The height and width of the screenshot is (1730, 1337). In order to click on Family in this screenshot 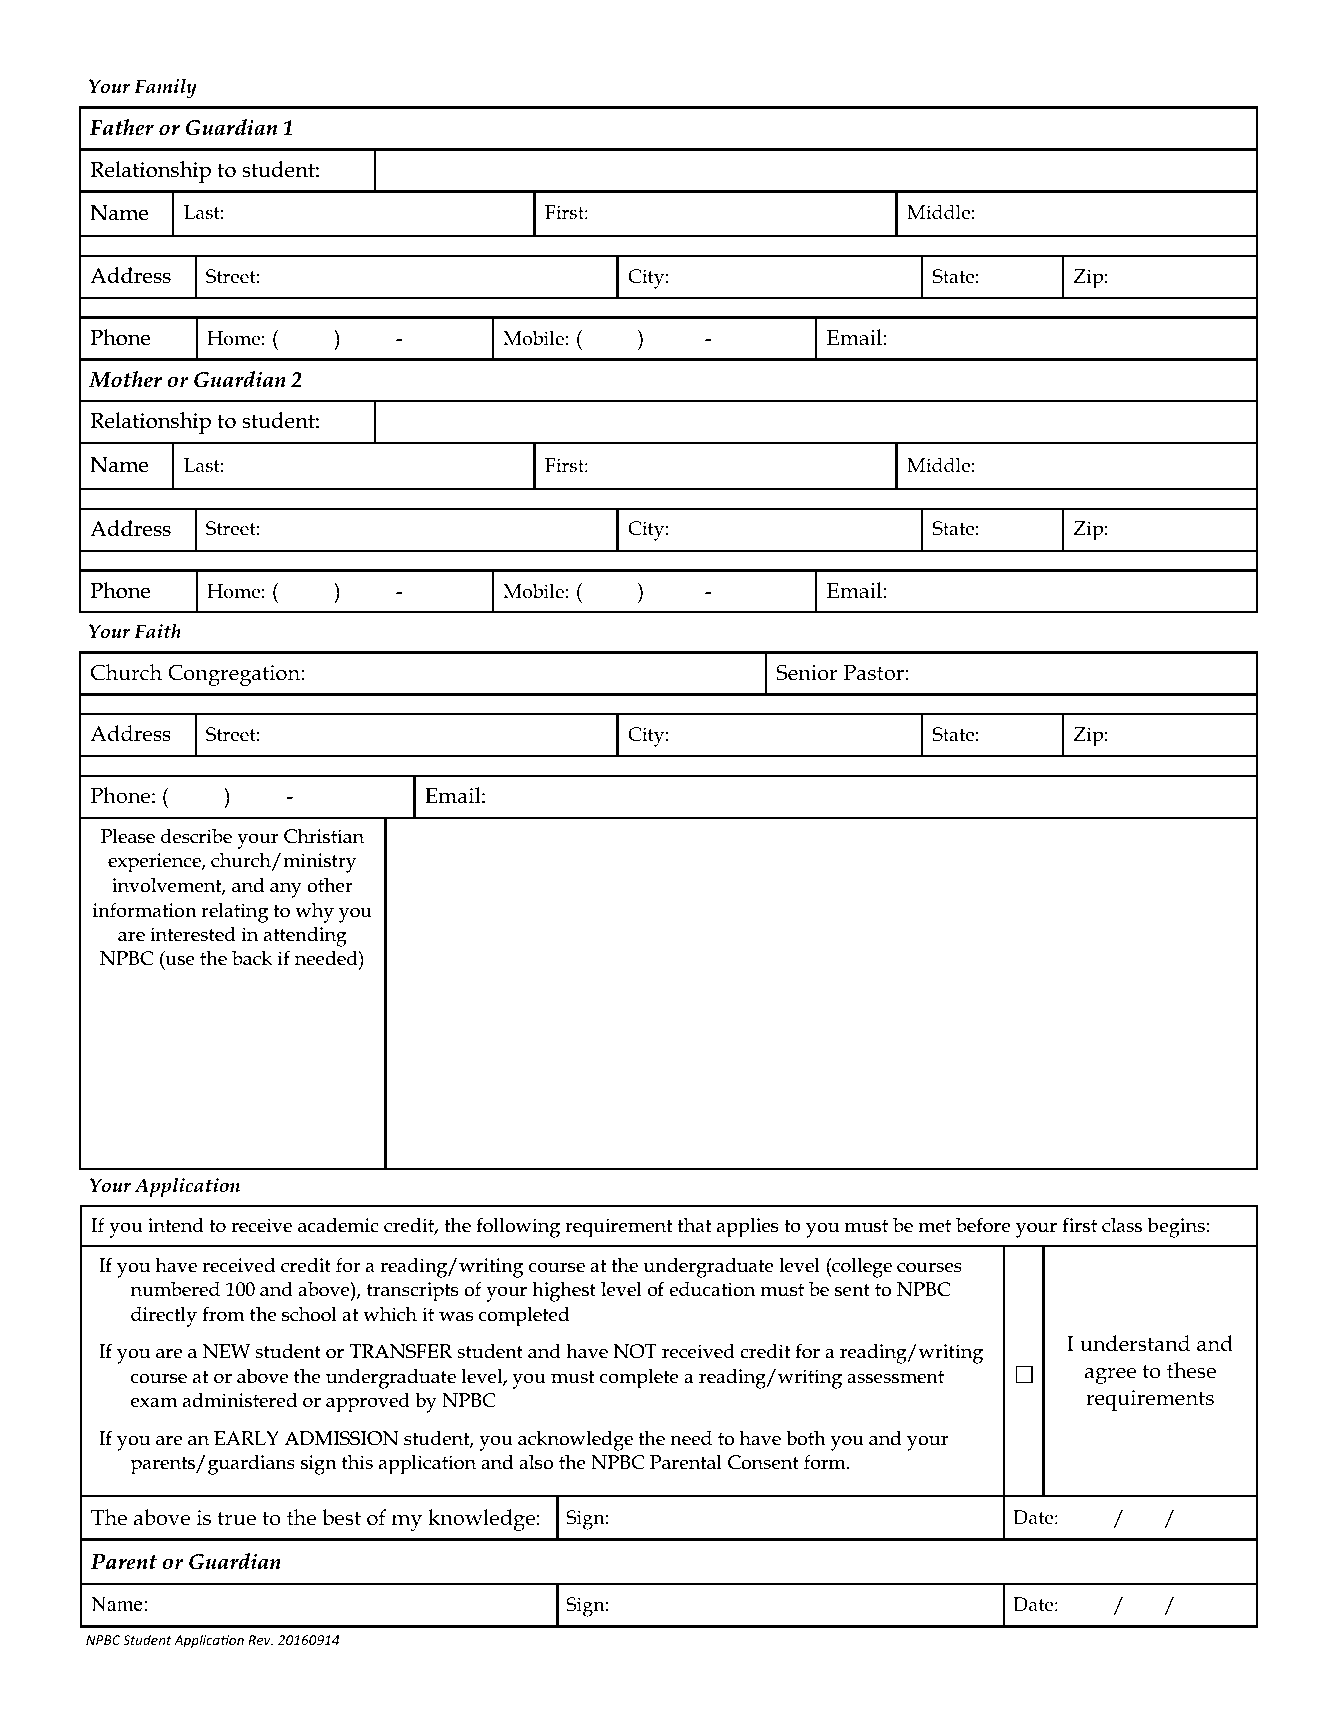, I will do `click(165, 88)`.
